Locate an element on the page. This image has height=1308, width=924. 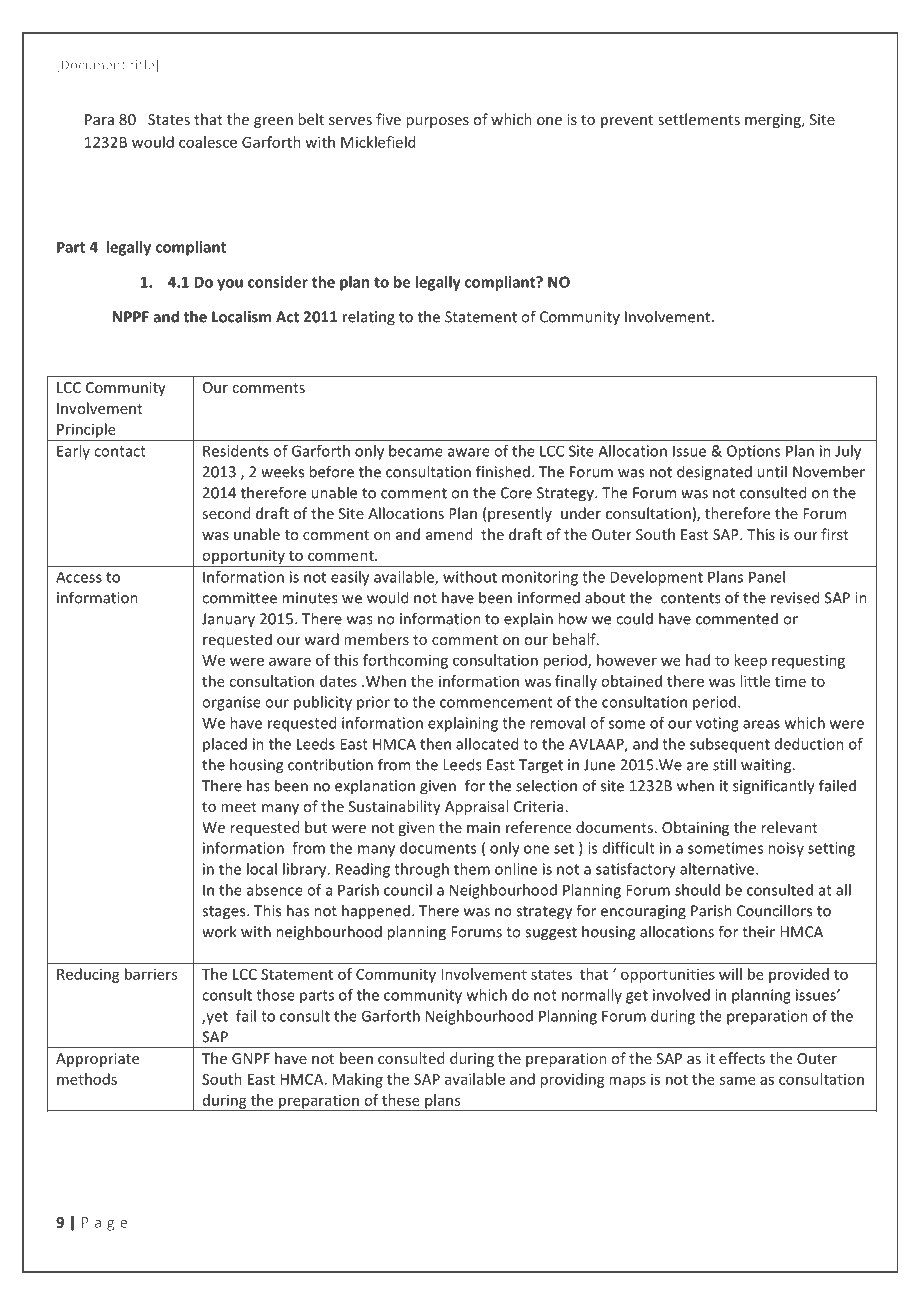
settlements is located at coordinates (699, 119).
